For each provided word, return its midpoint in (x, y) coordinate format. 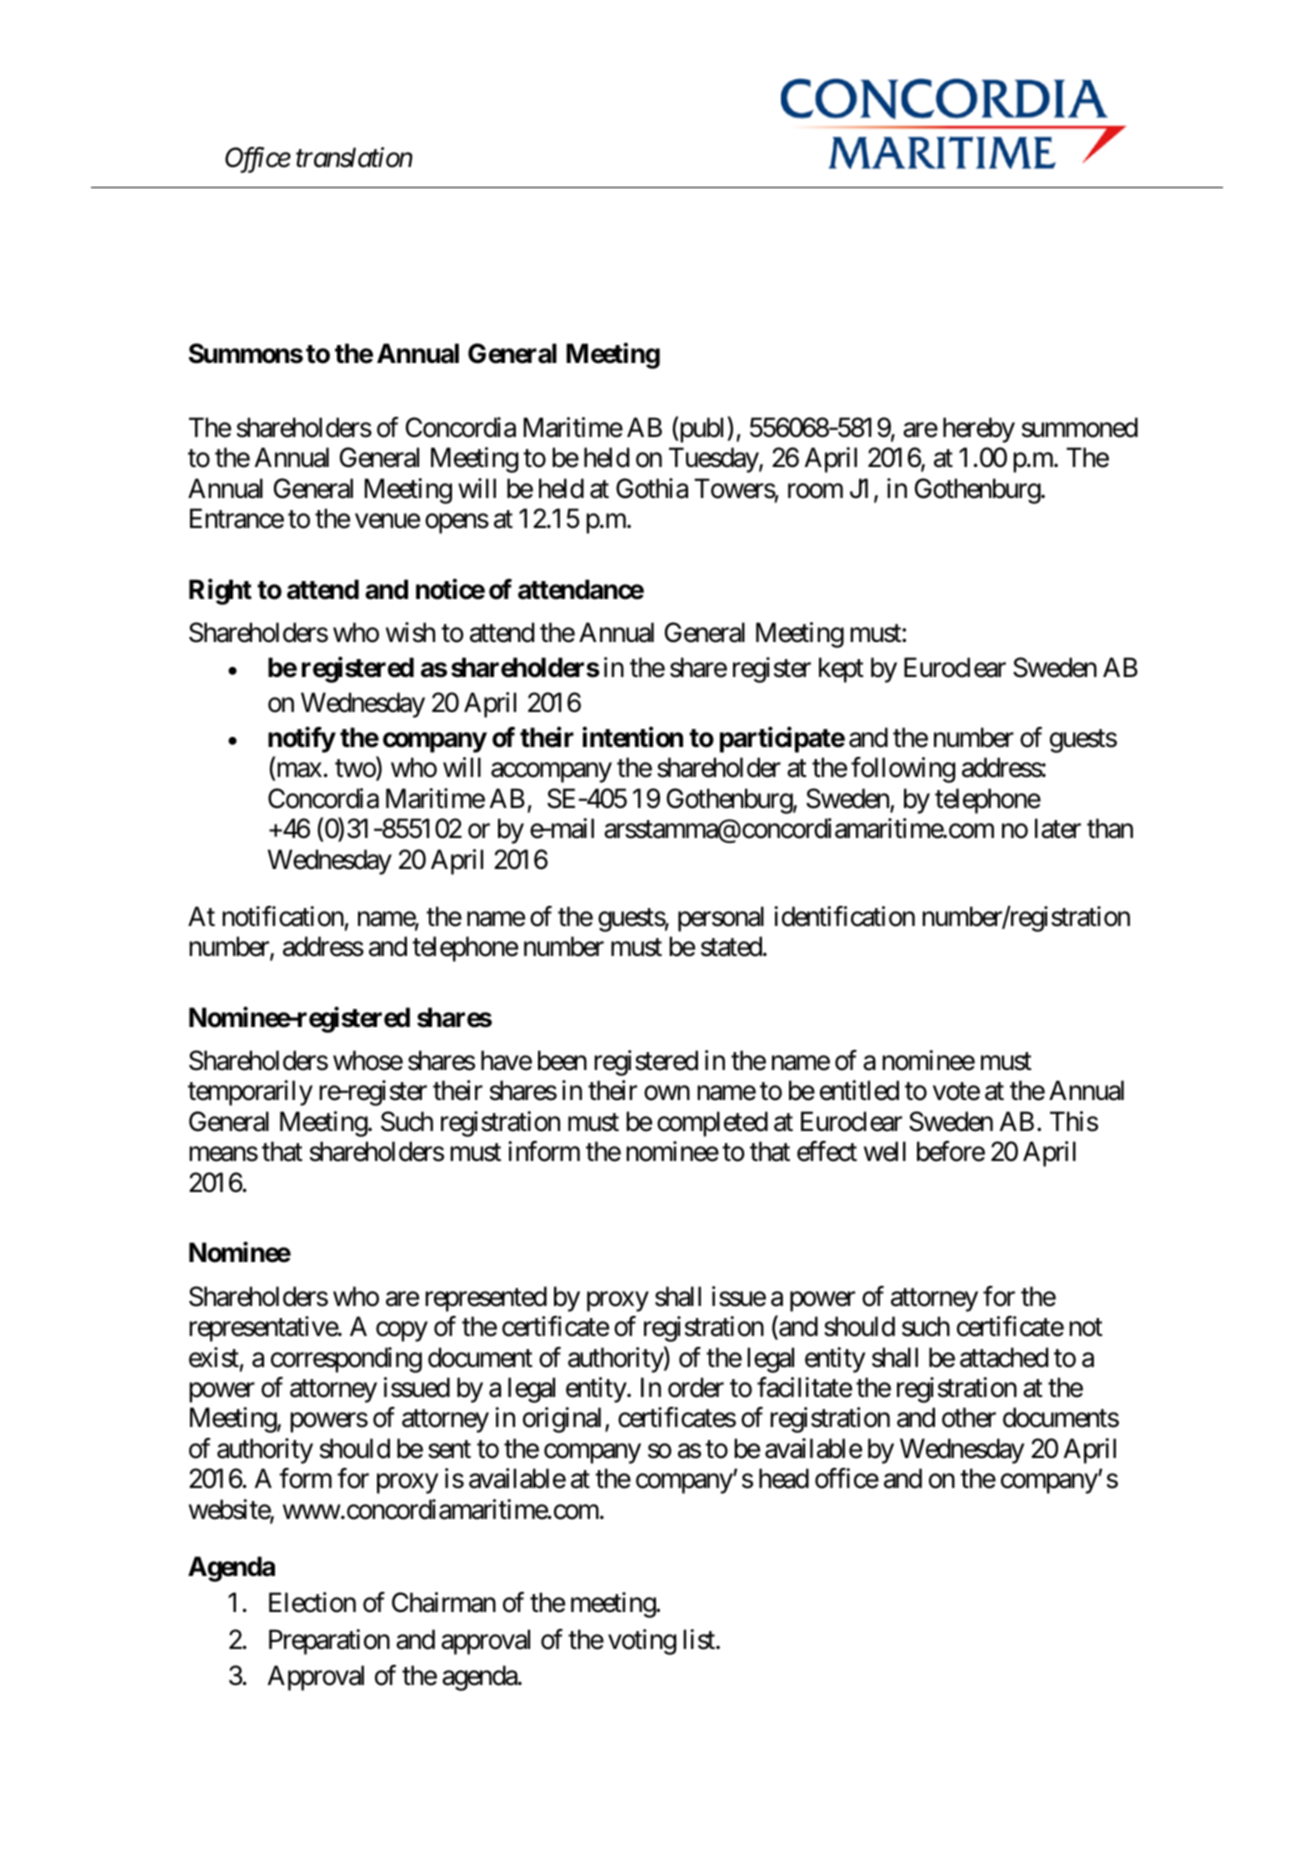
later (1058, 828)
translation (354, 157)
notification (283, 916)
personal (721, 919)
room (815, 491)
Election (312, 1602)
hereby (979, 430)
